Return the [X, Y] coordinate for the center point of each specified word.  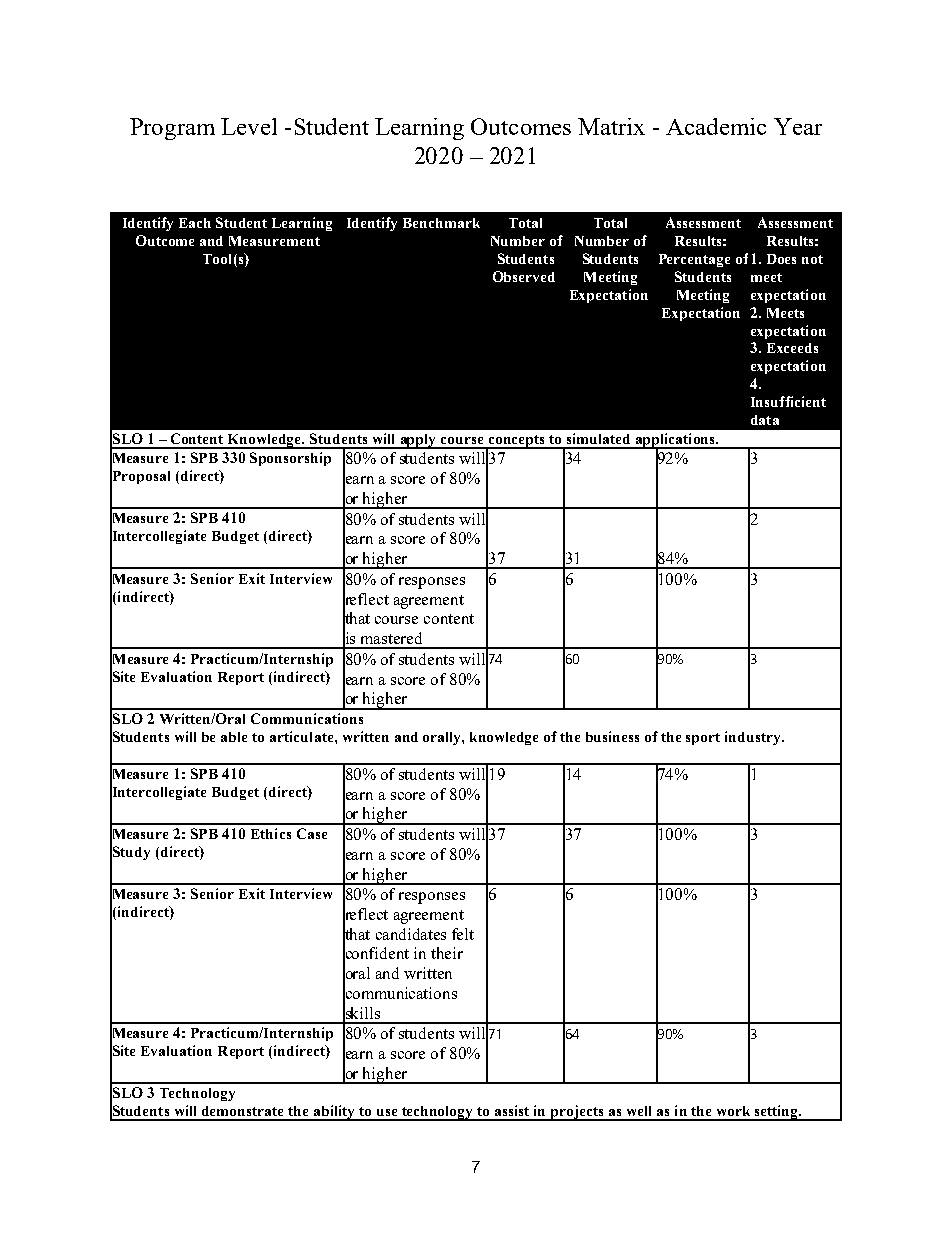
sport [703, 739]
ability [335, 1113]
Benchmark [441, 223]
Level [249, 126]
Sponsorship [290, 459]
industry [754, 738]
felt [463, 934]
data [765, 420]
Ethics [271, 833]
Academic [716, 126]
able [234, 737]
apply [418, 441]
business [612, 736]
